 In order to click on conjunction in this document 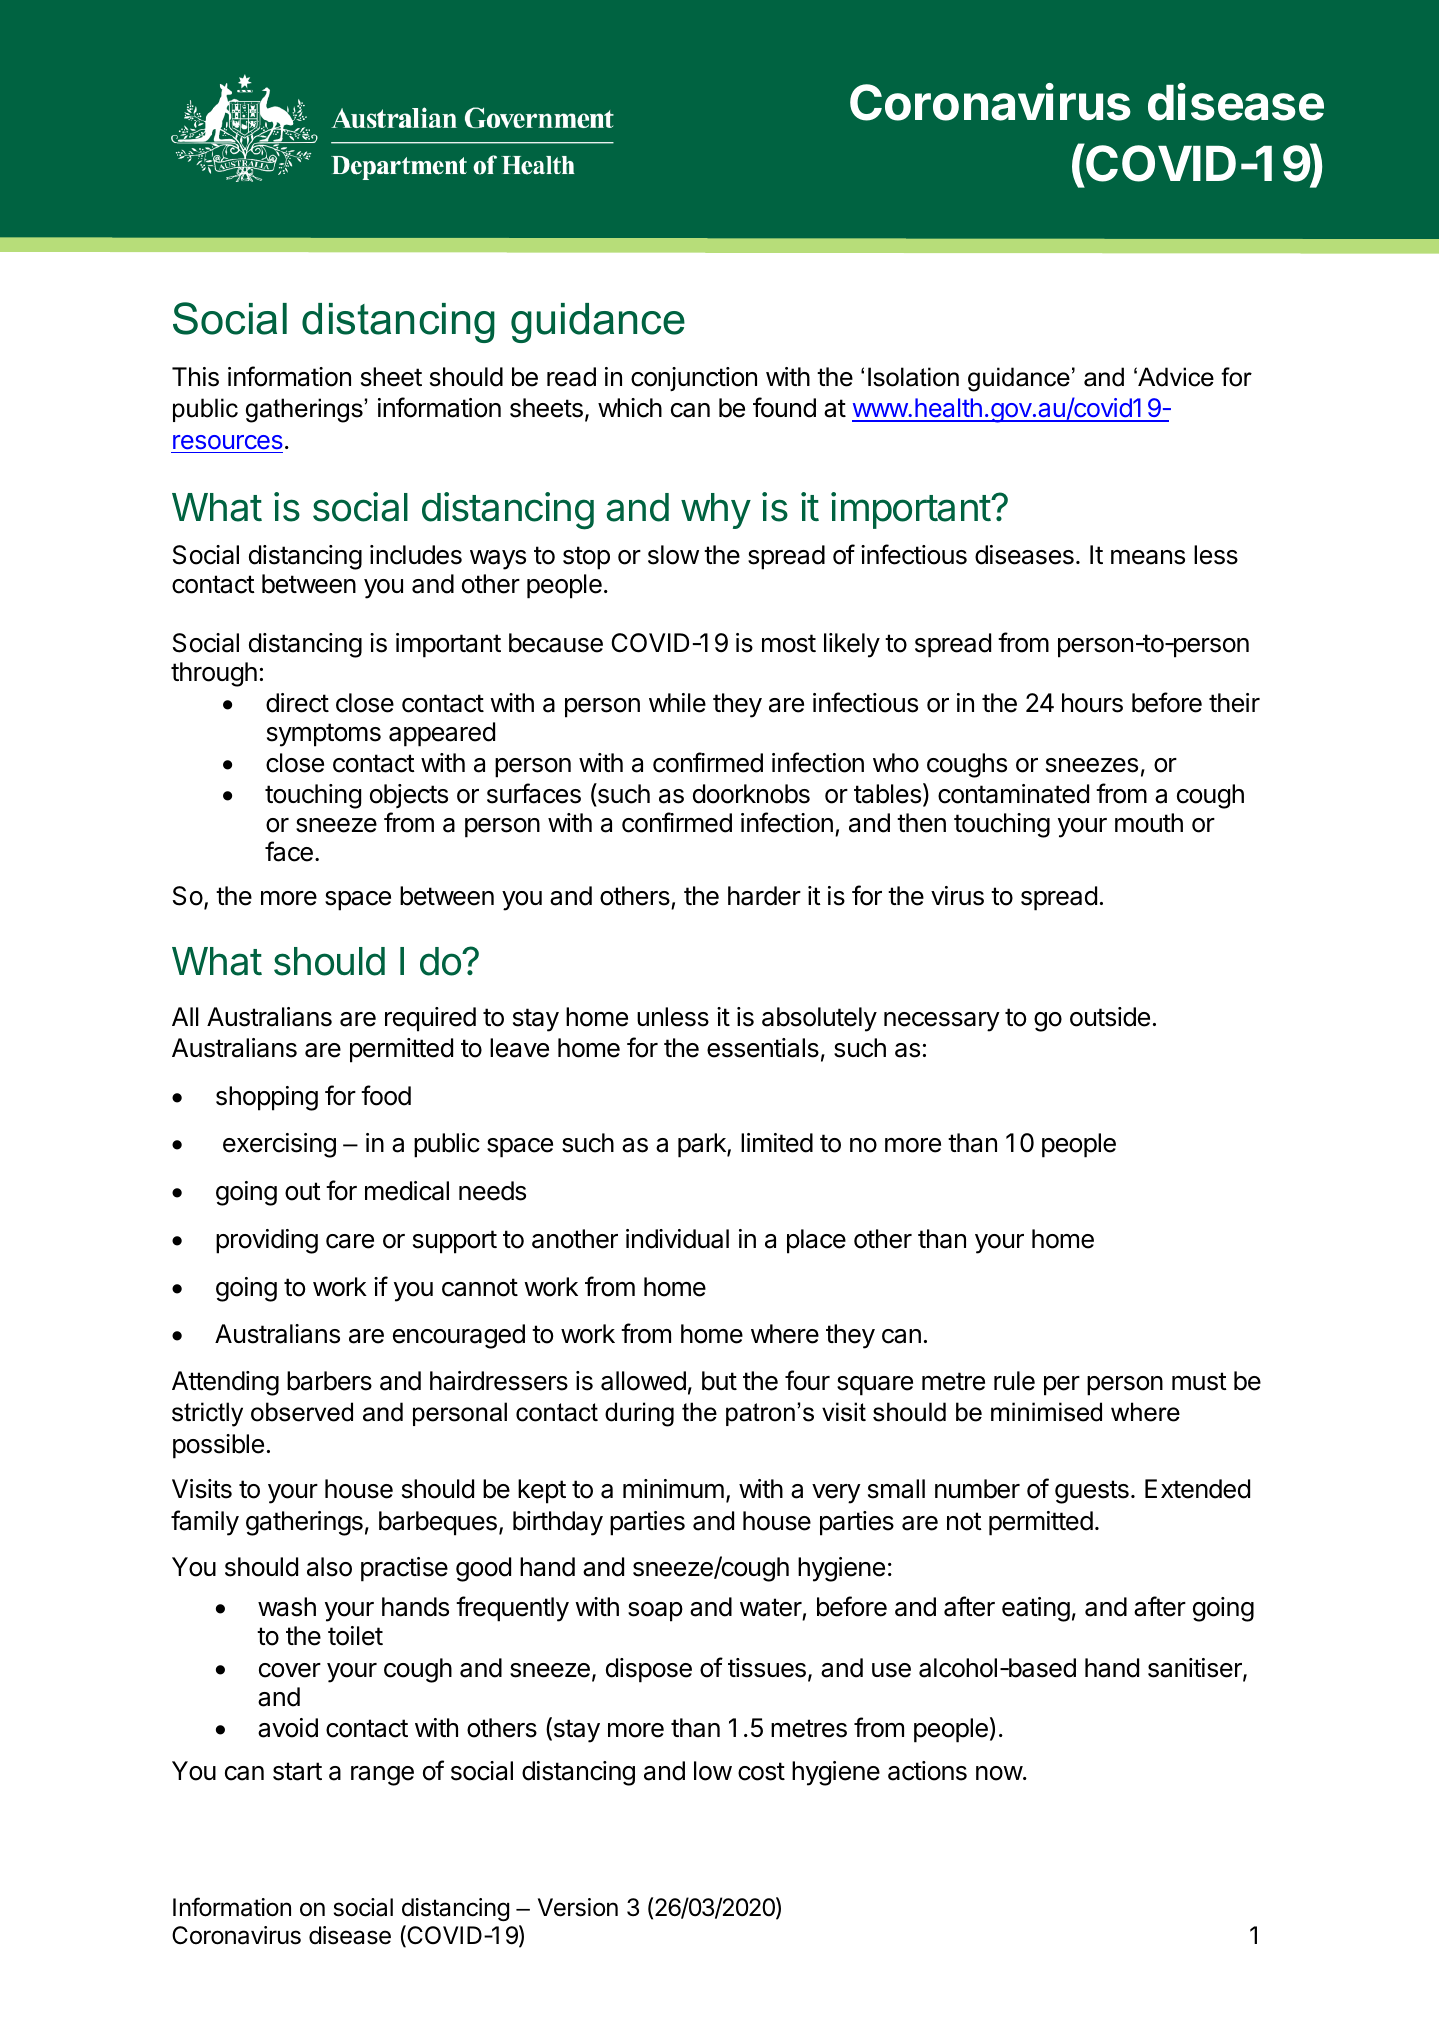, I will do `click(694, 379)`.
